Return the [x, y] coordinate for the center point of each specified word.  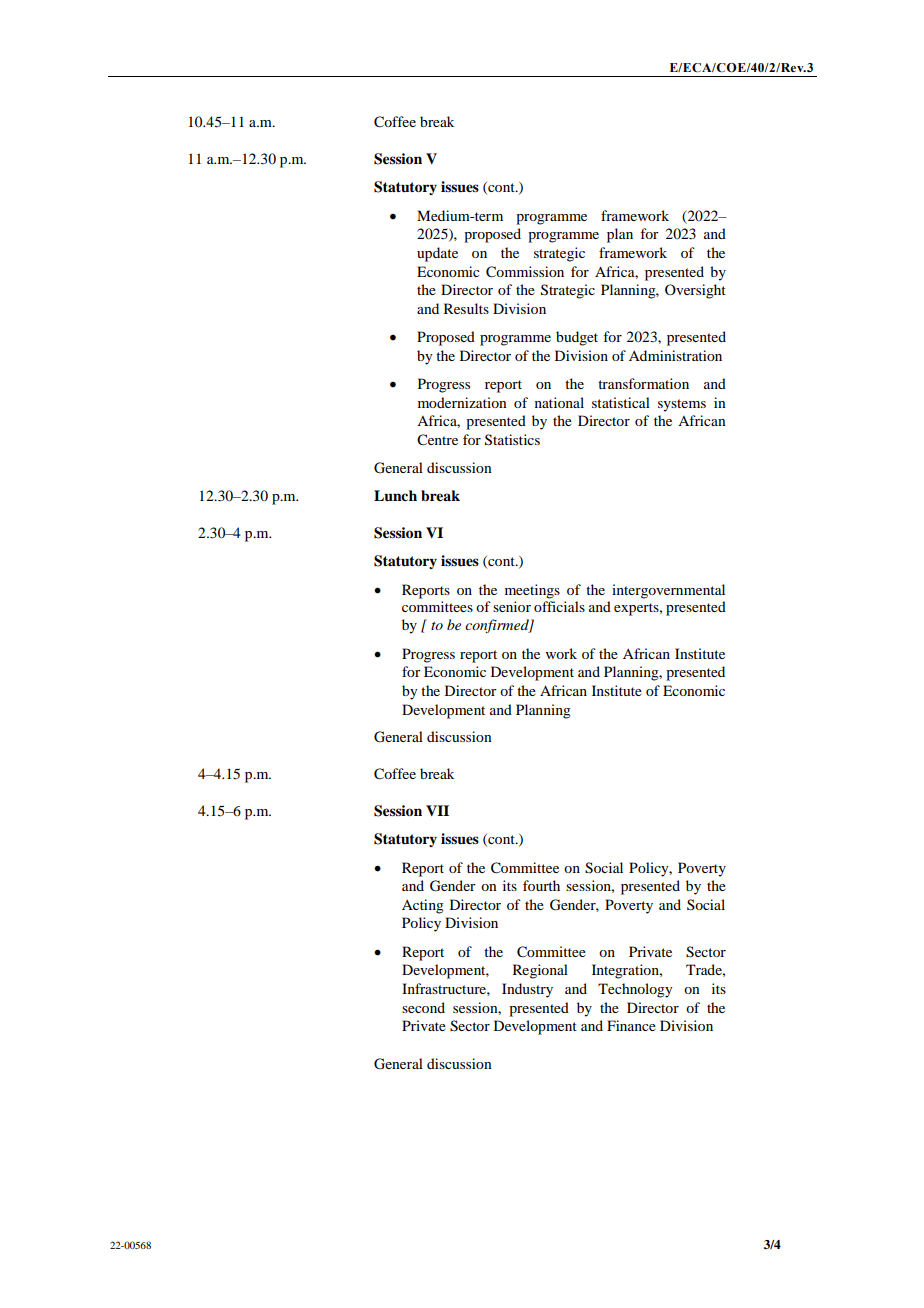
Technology [635, 990]
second [423, 1007]
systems [682, 405]
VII [437, 810]
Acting [423, 906]
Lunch [395, 496]
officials [559, 606]
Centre [437, 440]
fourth [541, 885]
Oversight [695, 291]
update [437, 254]
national [559, 402]
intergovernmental [668, 591]
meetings [532, 591]
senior [512, 606]
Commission [525, 272]
